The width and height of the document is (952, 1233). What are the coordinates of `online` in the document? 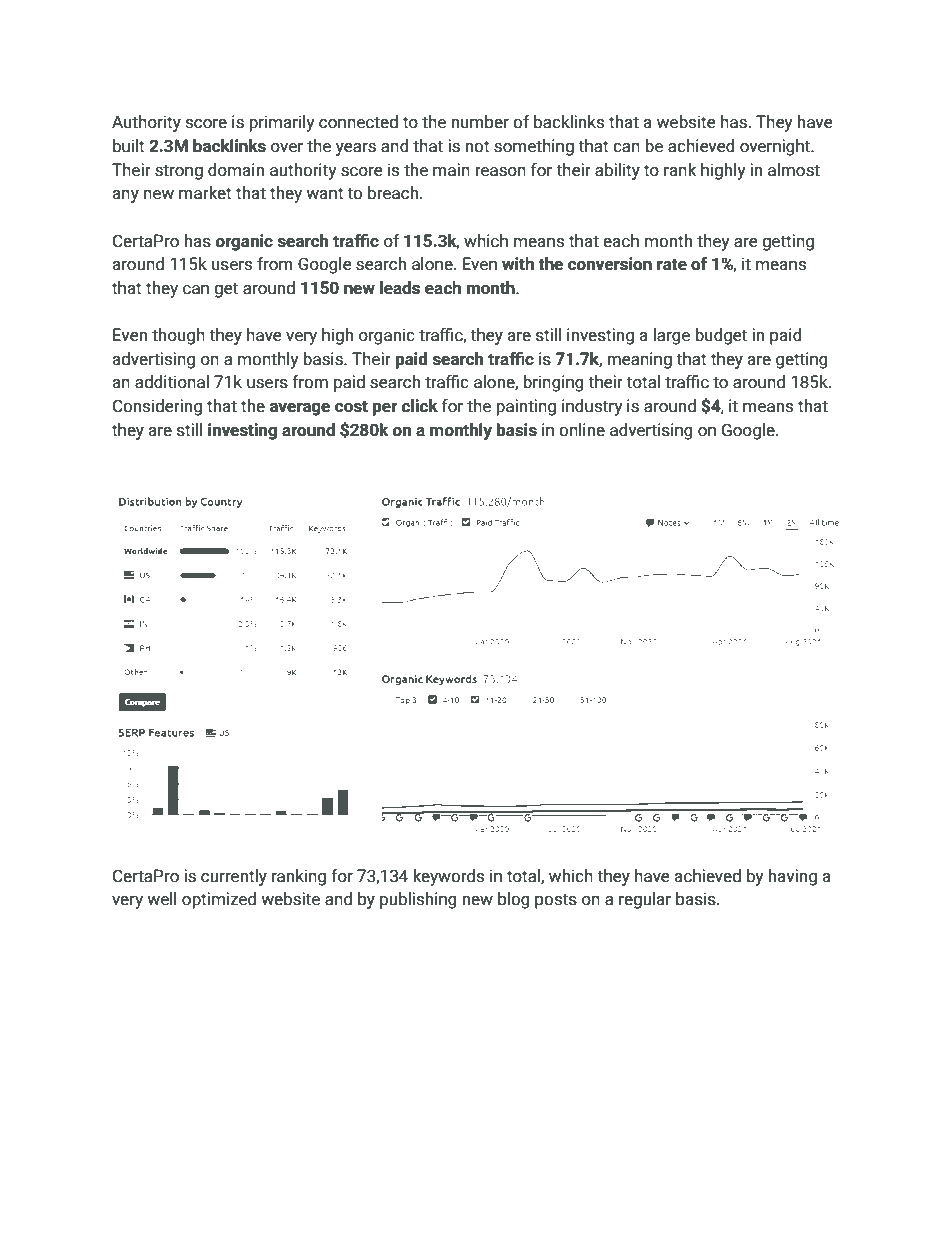 It's located at (582, 430).
